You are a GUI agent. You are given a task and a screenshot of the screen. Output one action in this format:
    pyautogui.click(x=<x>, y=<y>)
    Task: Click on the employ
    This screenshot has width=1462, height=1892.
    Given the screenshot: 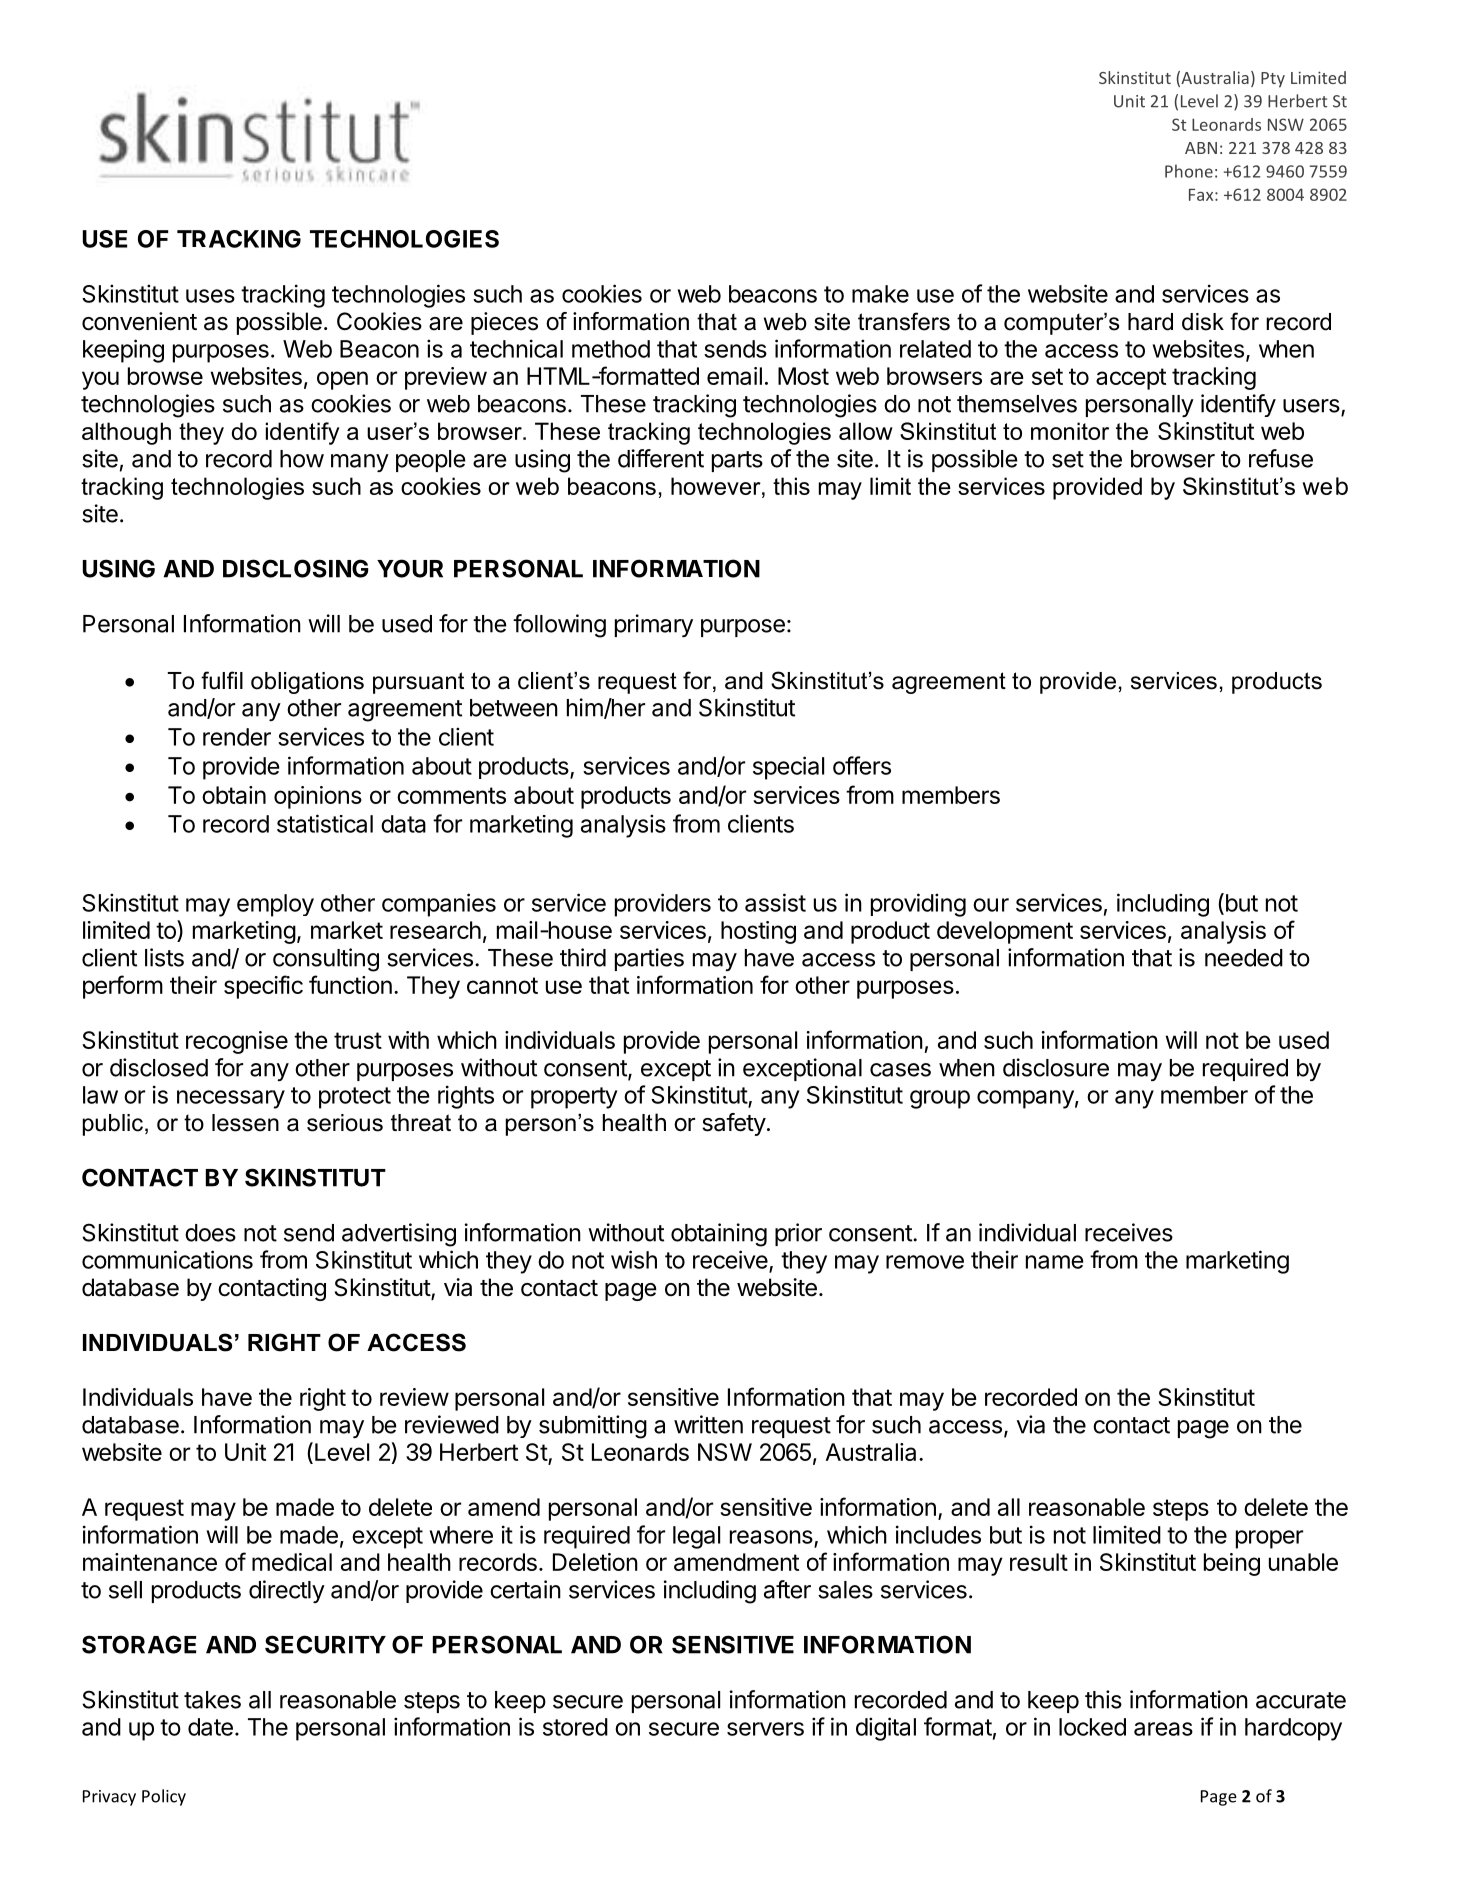 What is the action you would take?
    pyautogui.click(x=275, y=905)
